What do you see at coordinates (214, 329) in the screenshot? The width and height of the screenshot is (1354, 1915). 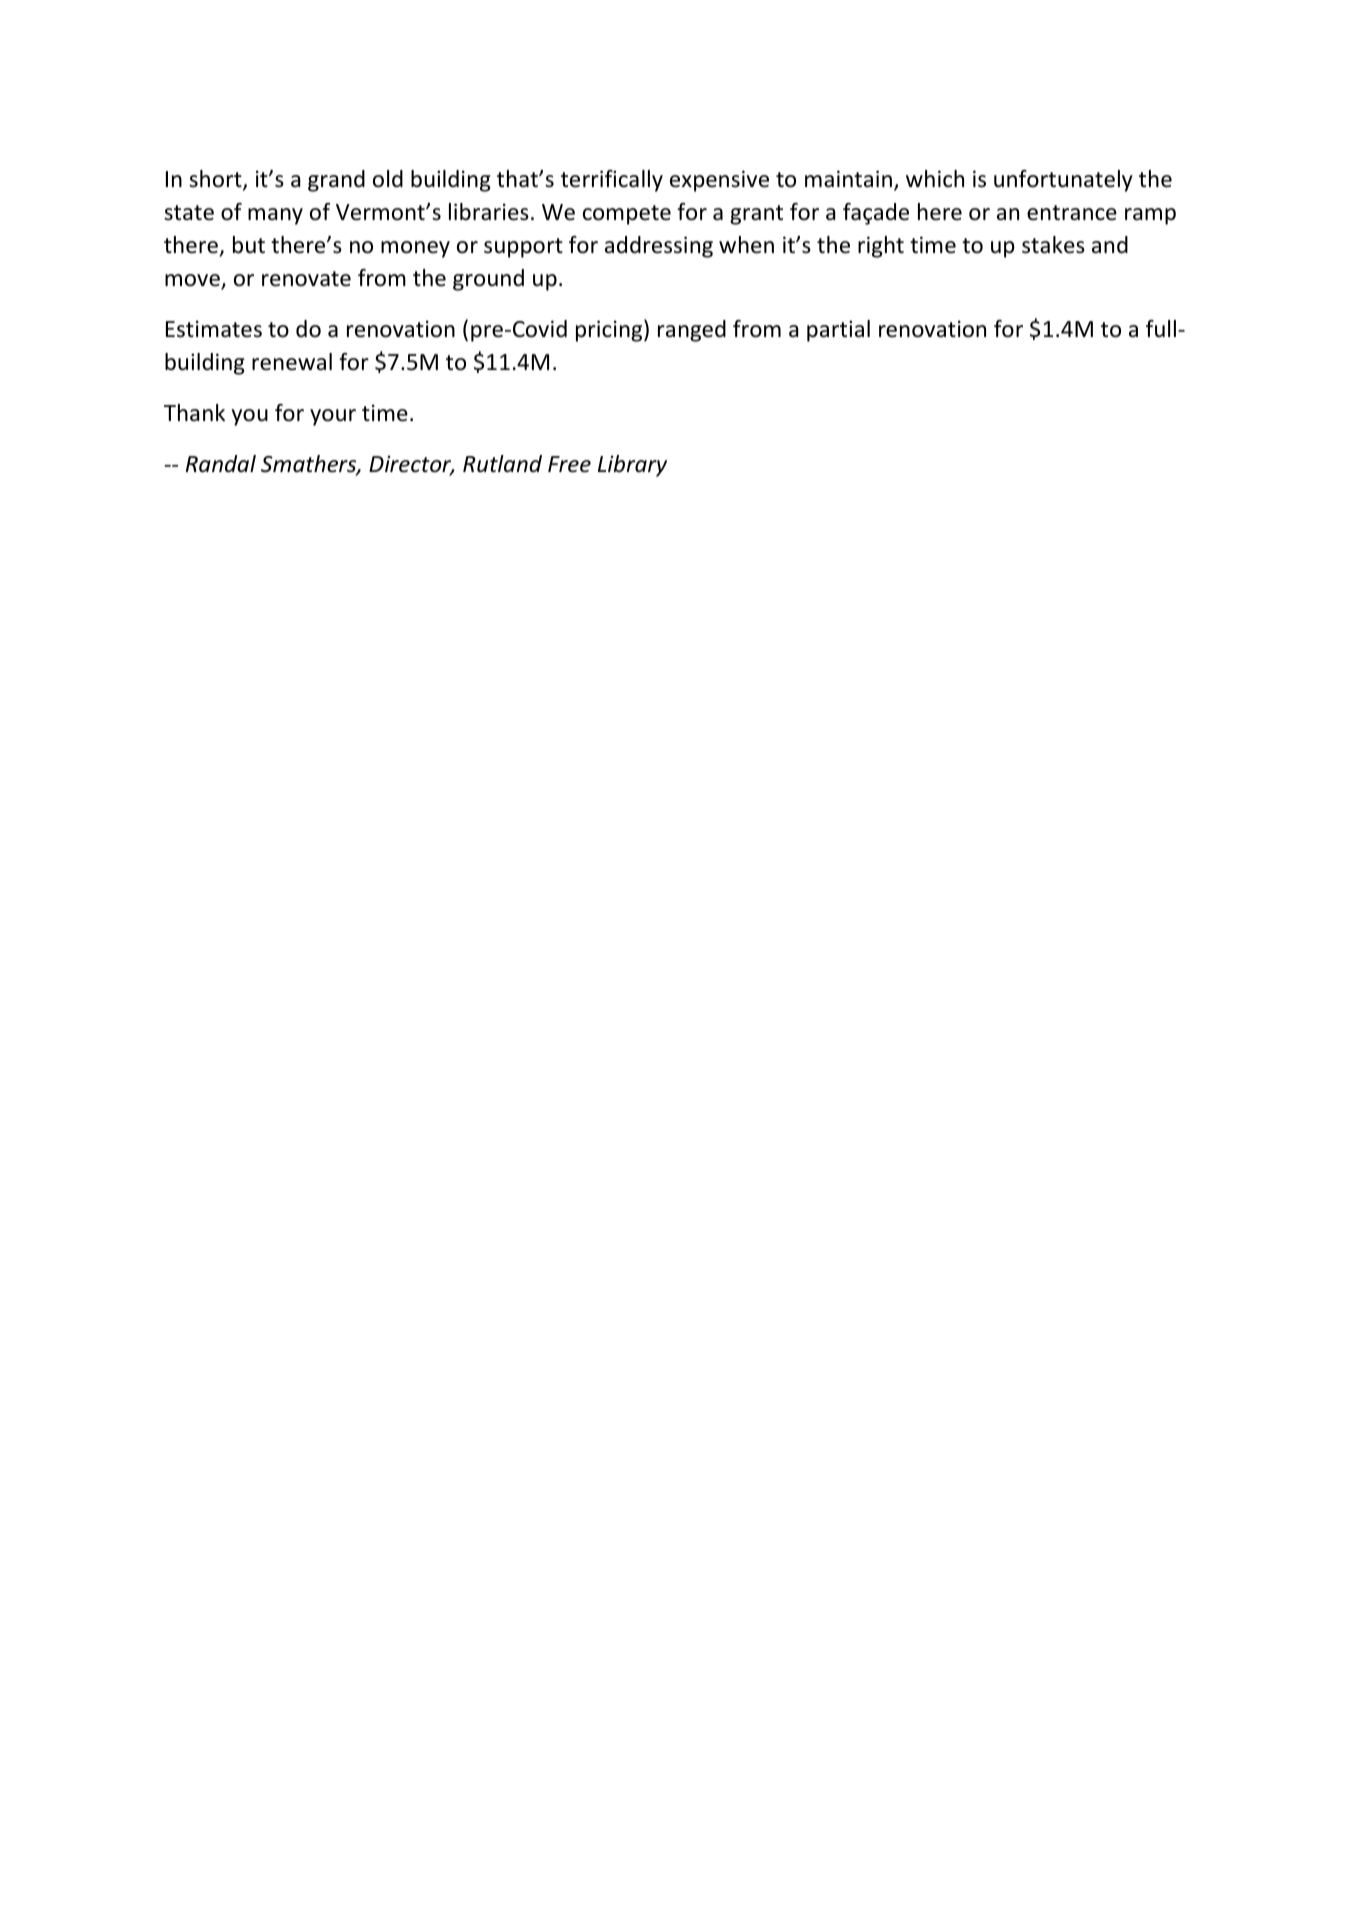 I see `Estimates` at bounding box center [214, 329].
